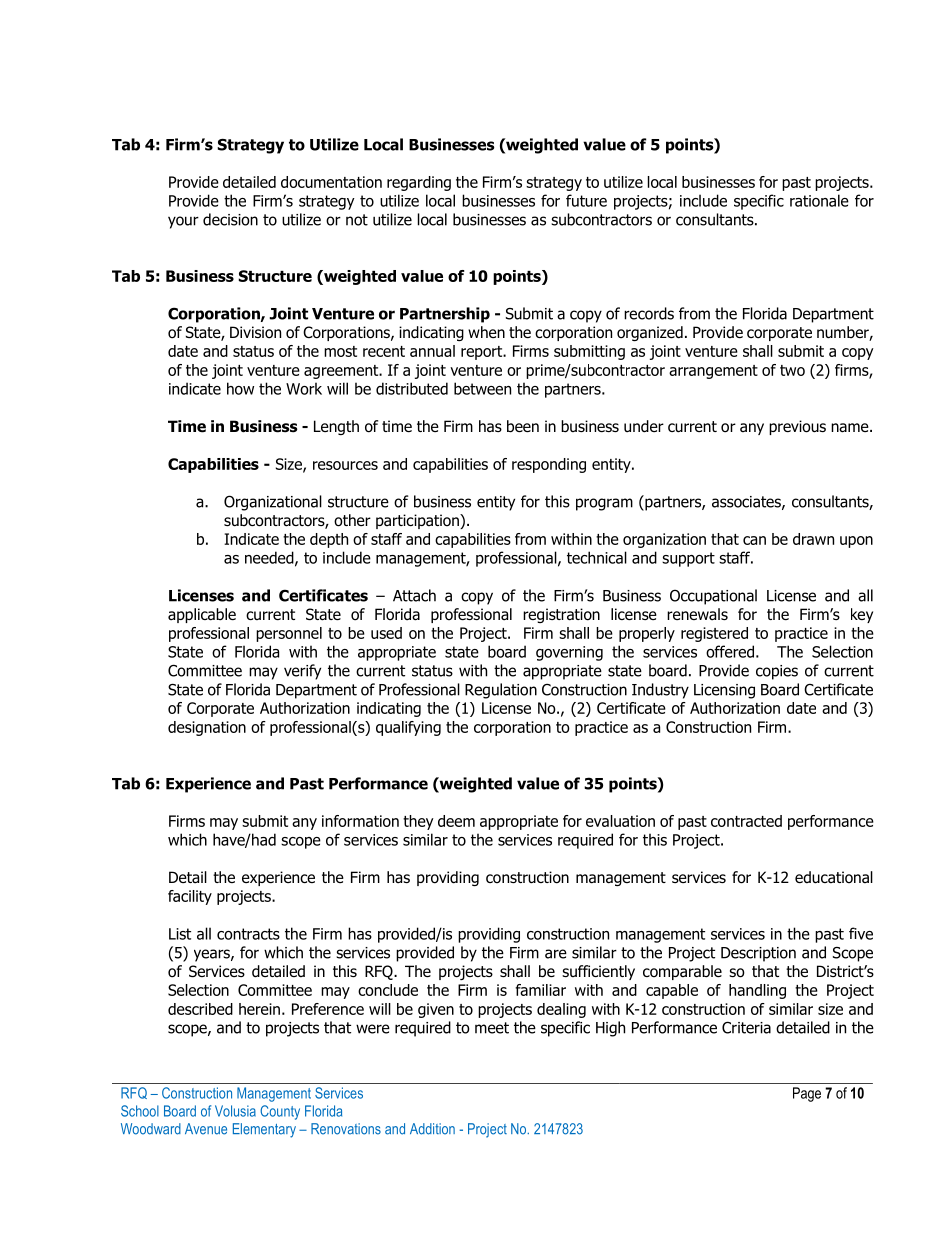  I want to click on Avenue, so click(206, 1129).
